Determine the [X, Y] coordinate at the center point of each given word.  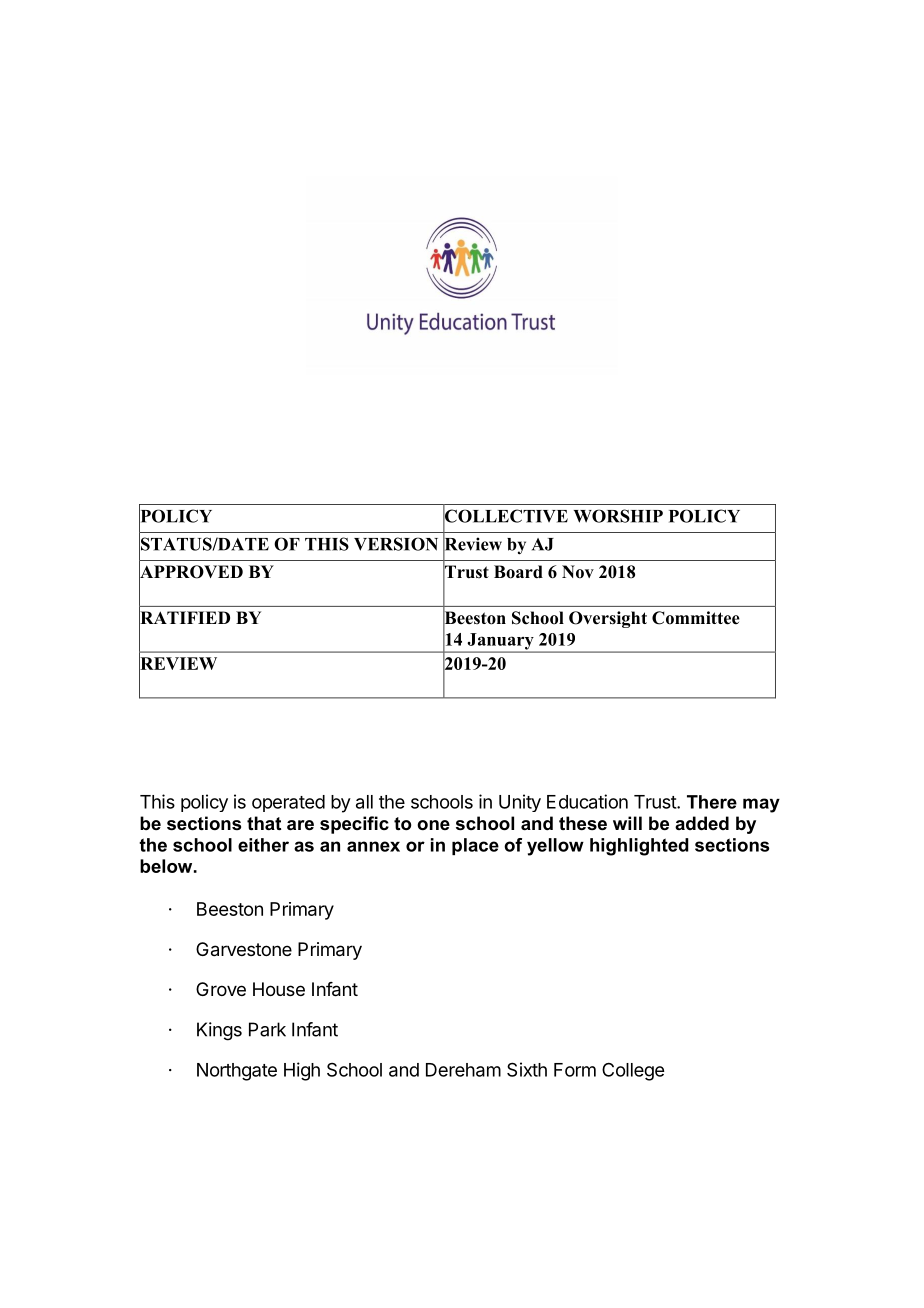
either [263, 845]
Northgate [237, 1072]
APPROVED [191, 572]
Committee [696, 618]
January [500, 642]
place [475, 846]
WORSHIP [618, 516]
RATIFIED [184, 617]
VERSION [396, 544]
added [702, 823]
